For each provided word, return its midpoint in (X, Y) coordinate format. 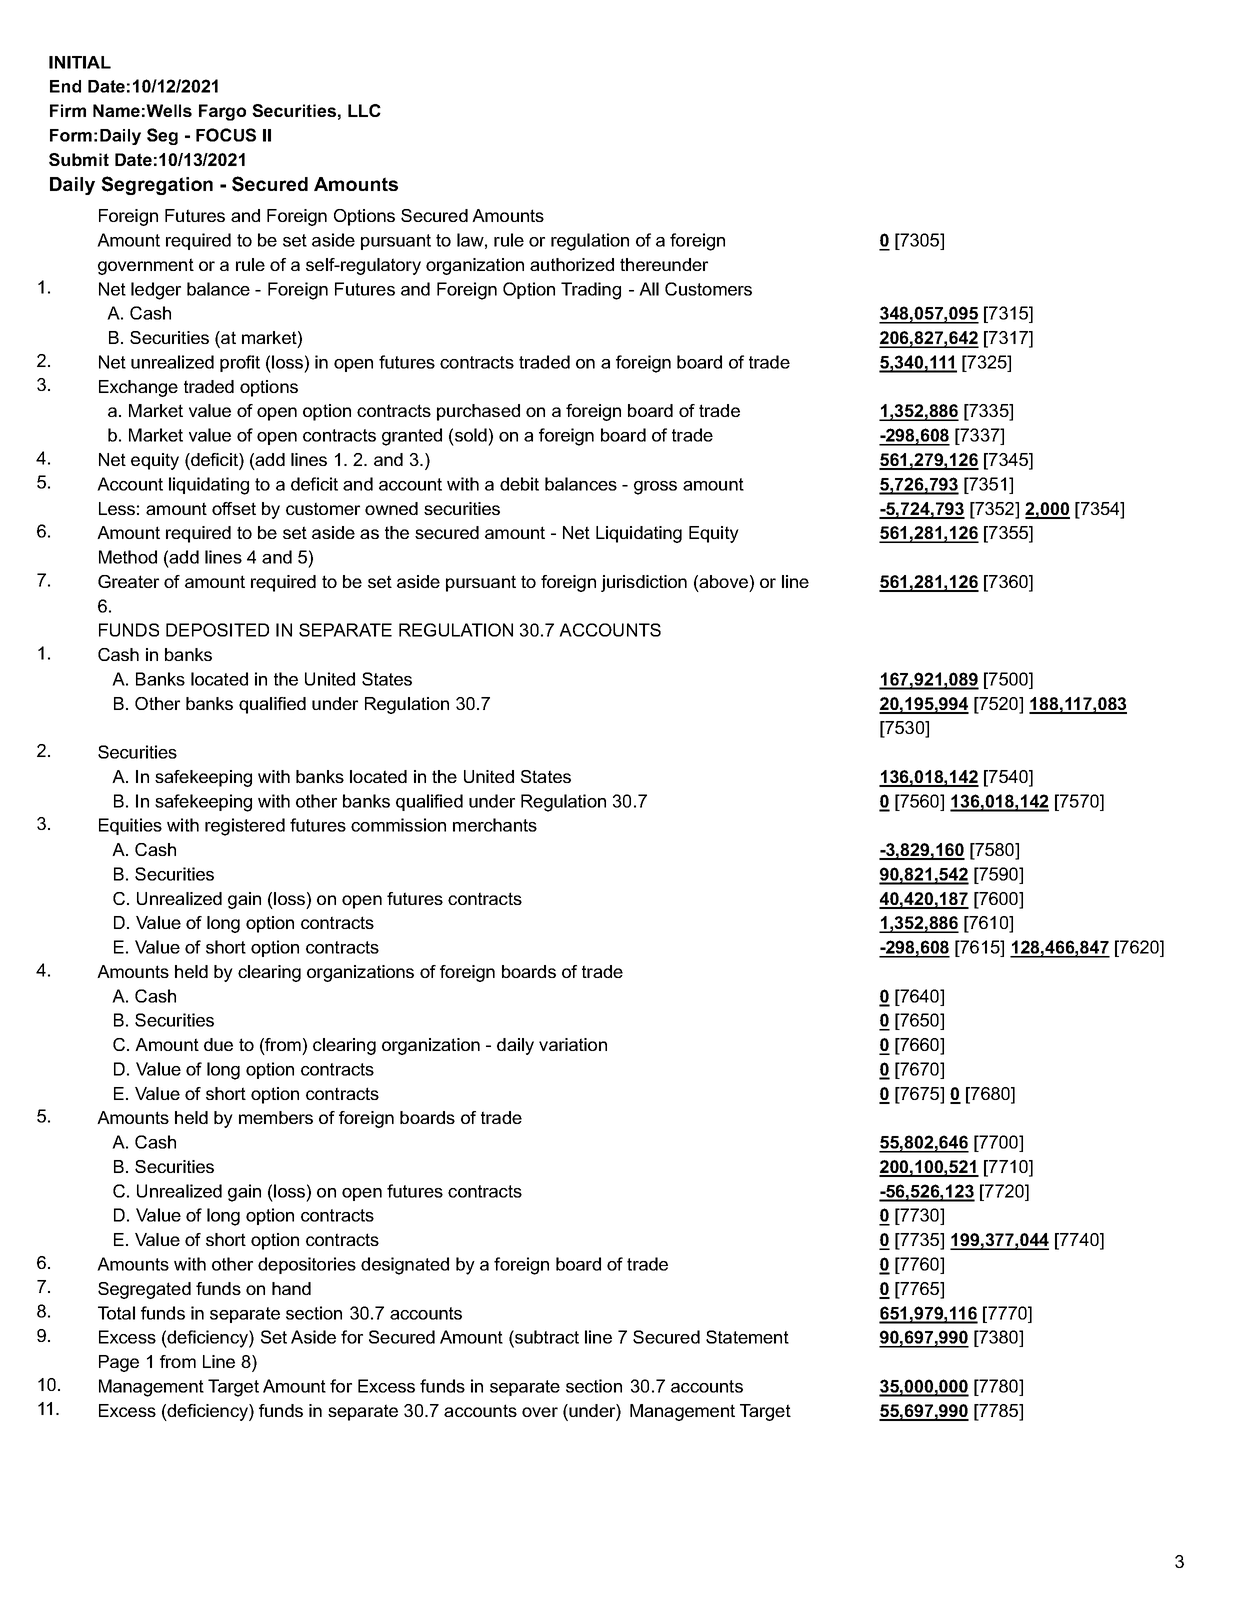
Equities (130, 826)
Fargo (222, 112)
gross (655, 488)
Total (116, 1313)
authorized (572, 264)
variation (573, 1044)
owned (391, 508)
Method (128, 557)
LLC (364, 110)
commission (398, 825)
